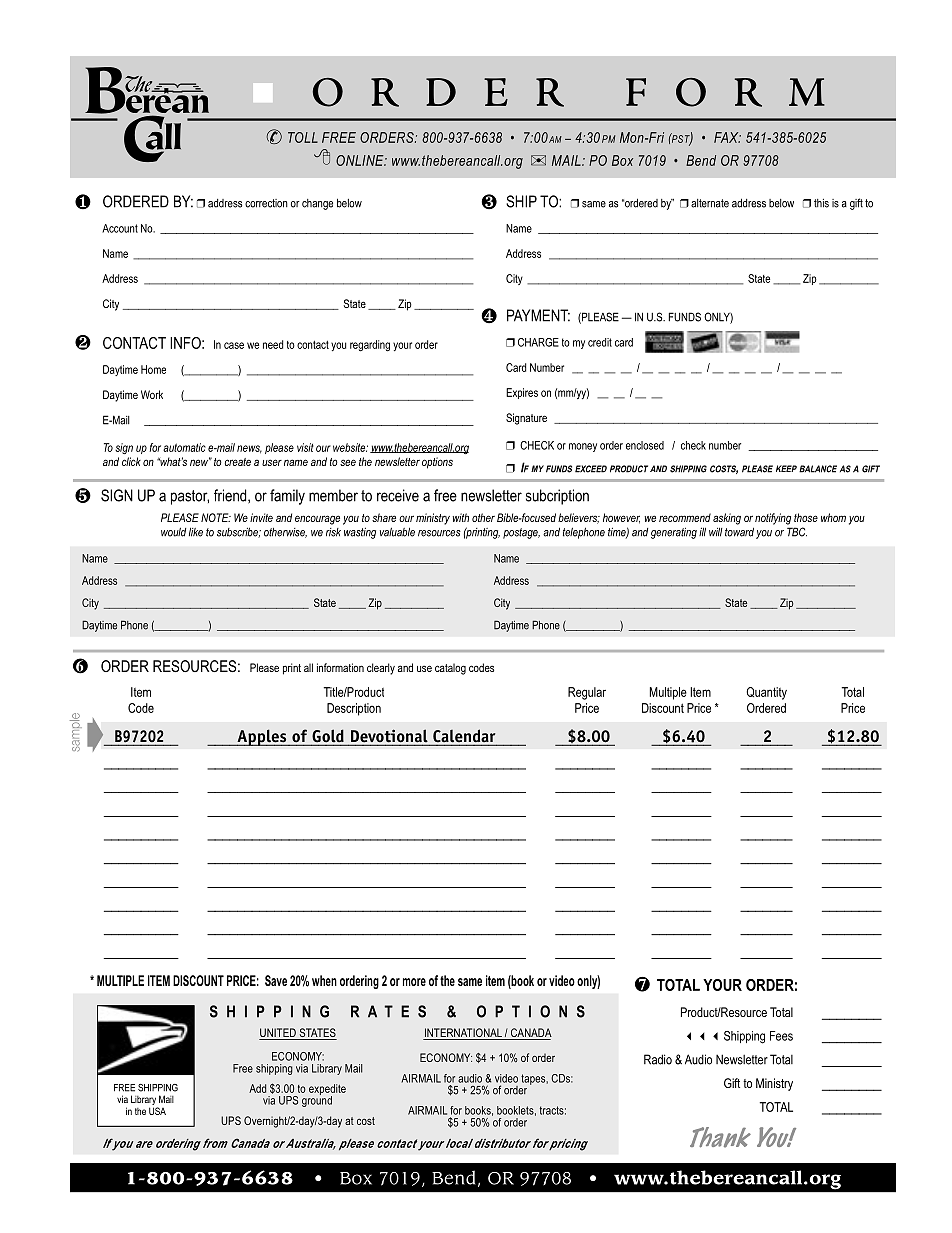 This screenshot has width=952, height=1233. I want to click on Devotional, so click(390, 737).
